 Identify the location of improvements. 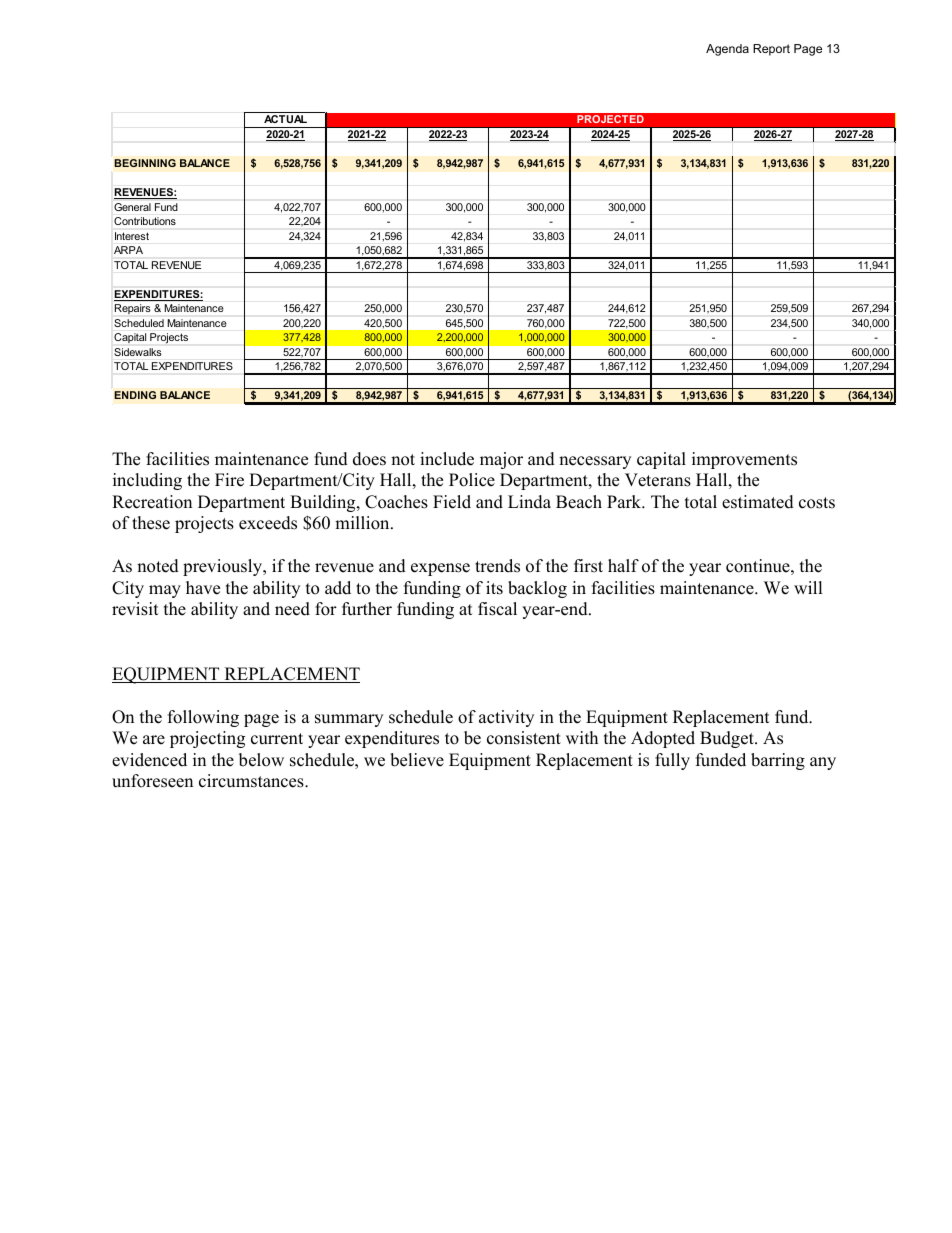
(744, 460).
